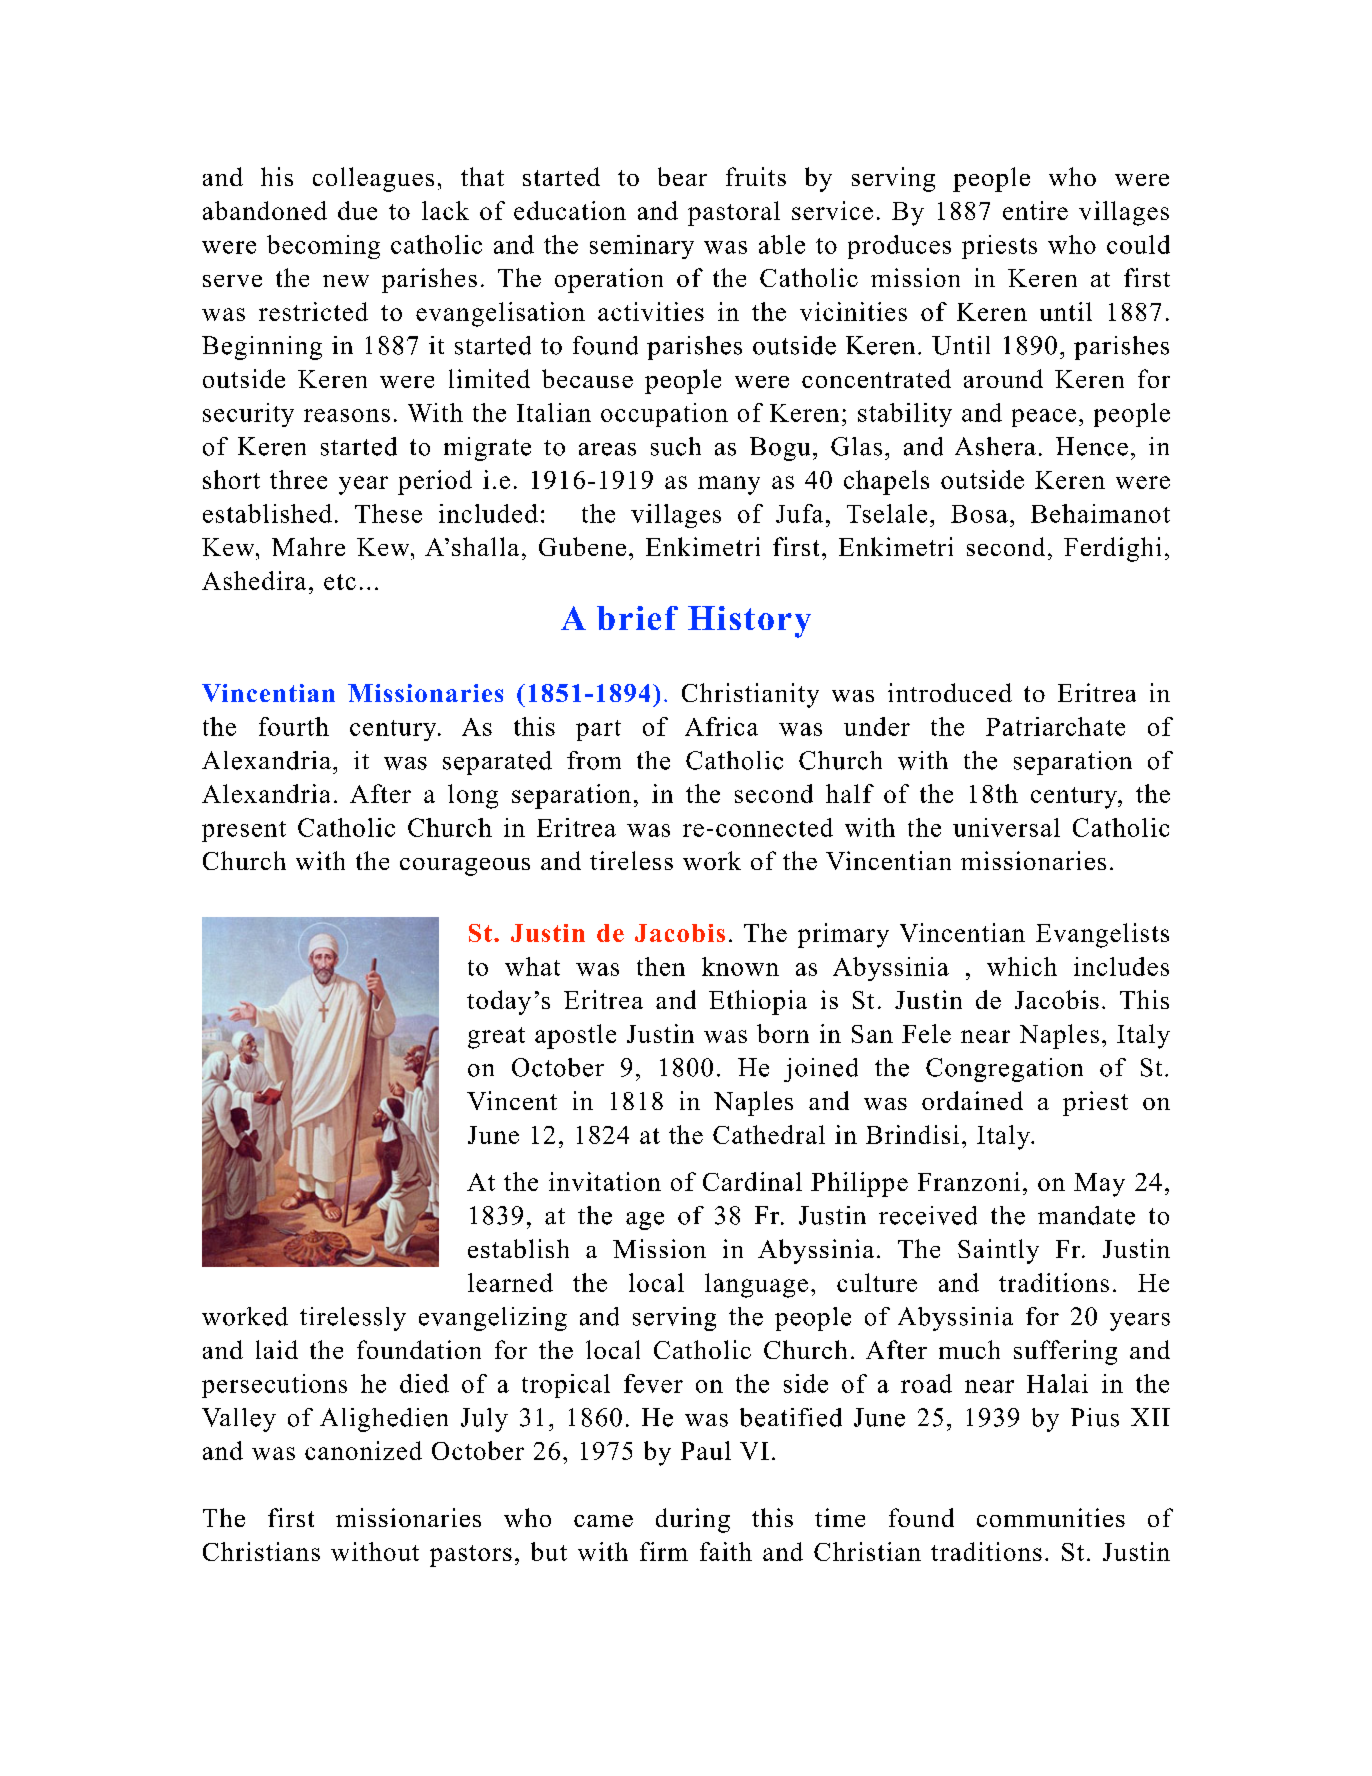 This screenshot has width=1372, height=1776. Describe the element at coordinates (734, 213) in the screenshot. I see `pastoral` at that location.
